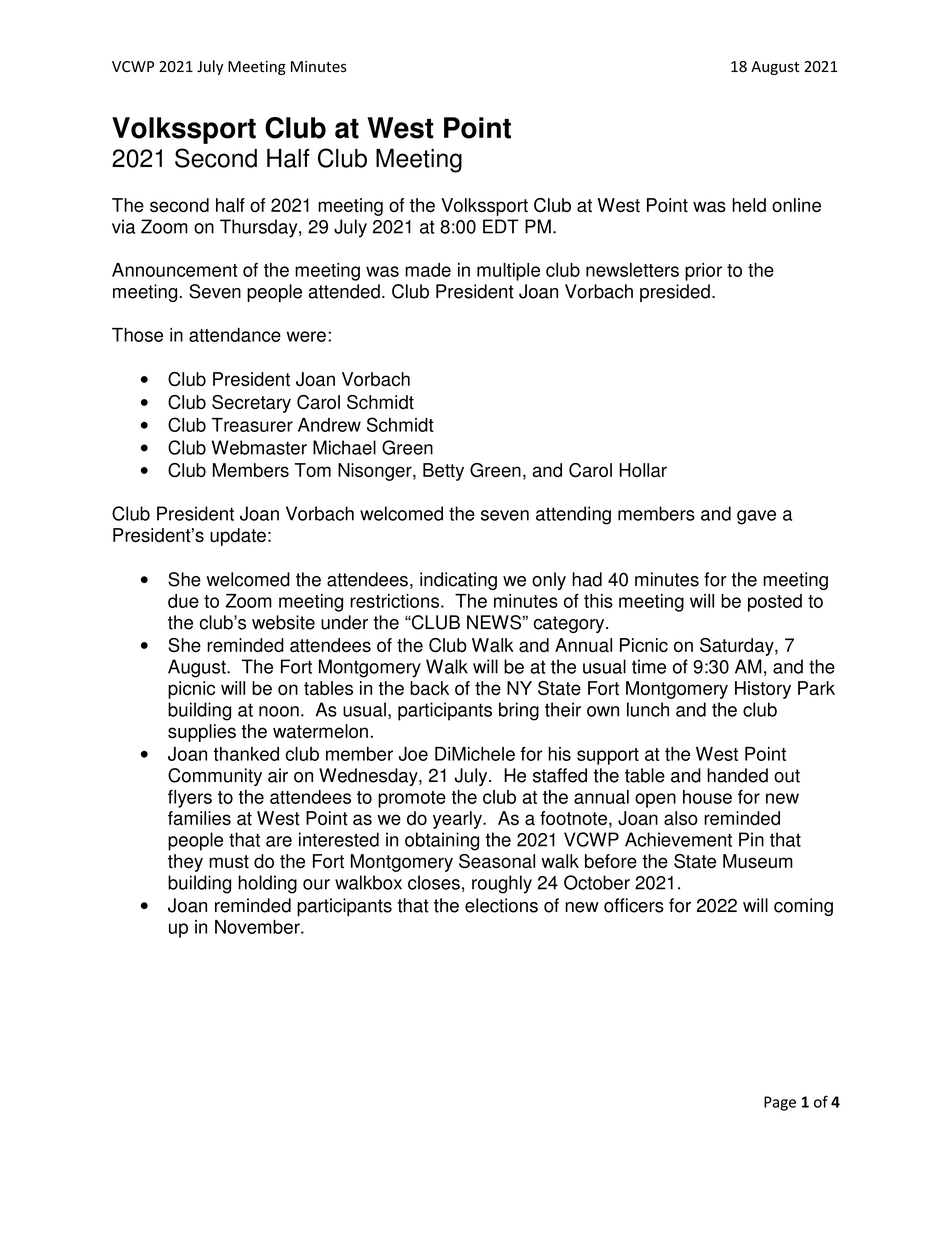 This screenshot has width=952, height=1233. What do you see at coordinates (443, 472) in the screenshot?
I see `Betty` at bounding box center [443, 472].
